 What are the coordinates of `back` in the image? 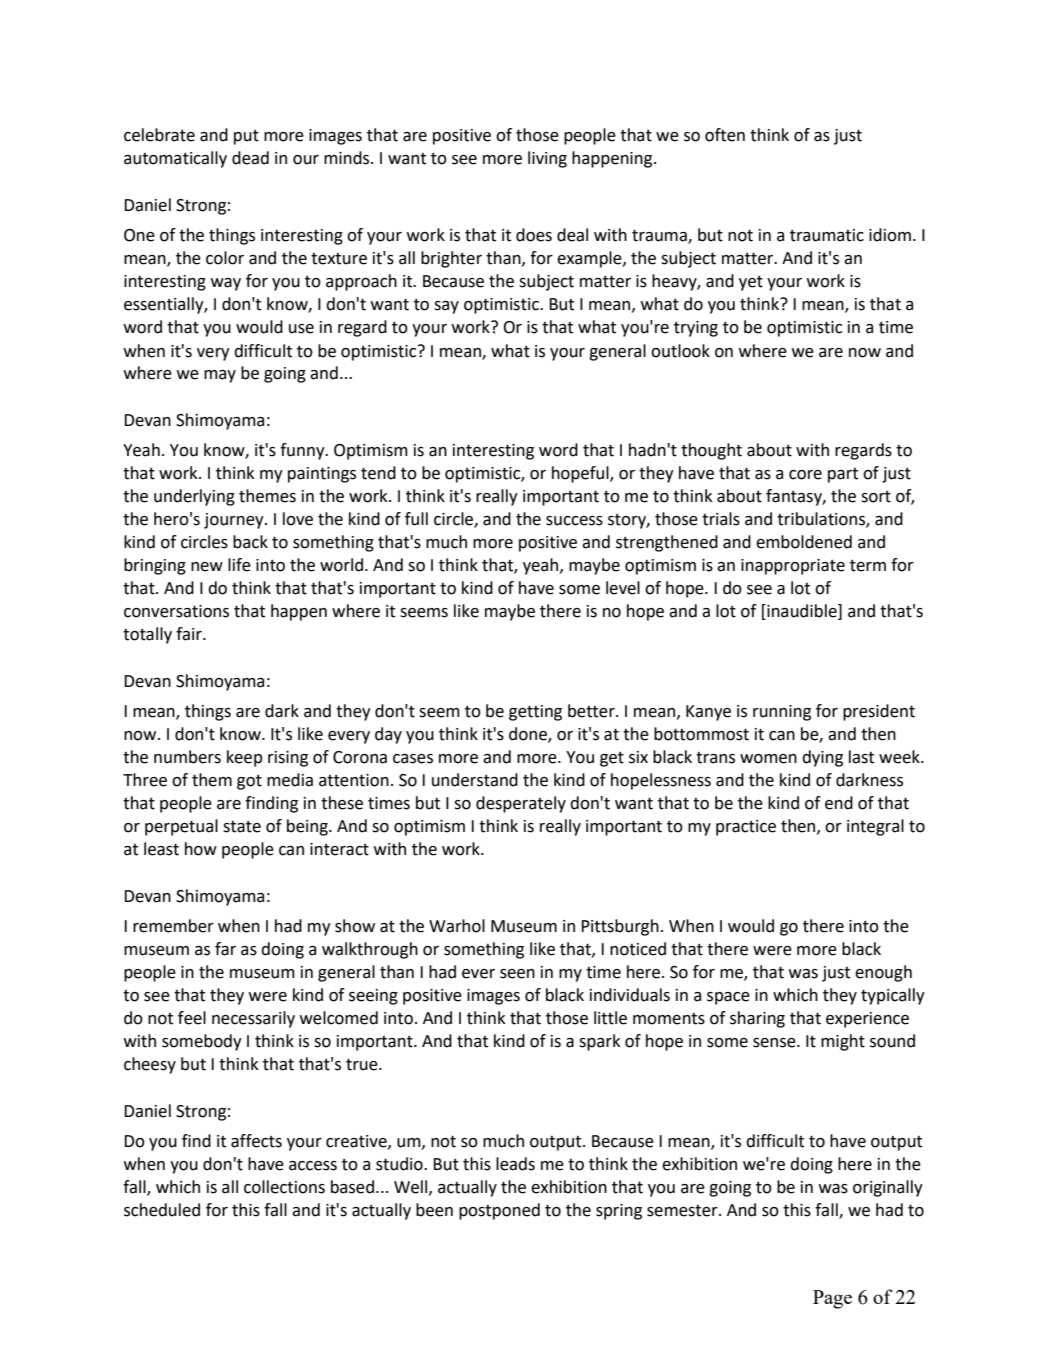 It's located at (250, 542).
